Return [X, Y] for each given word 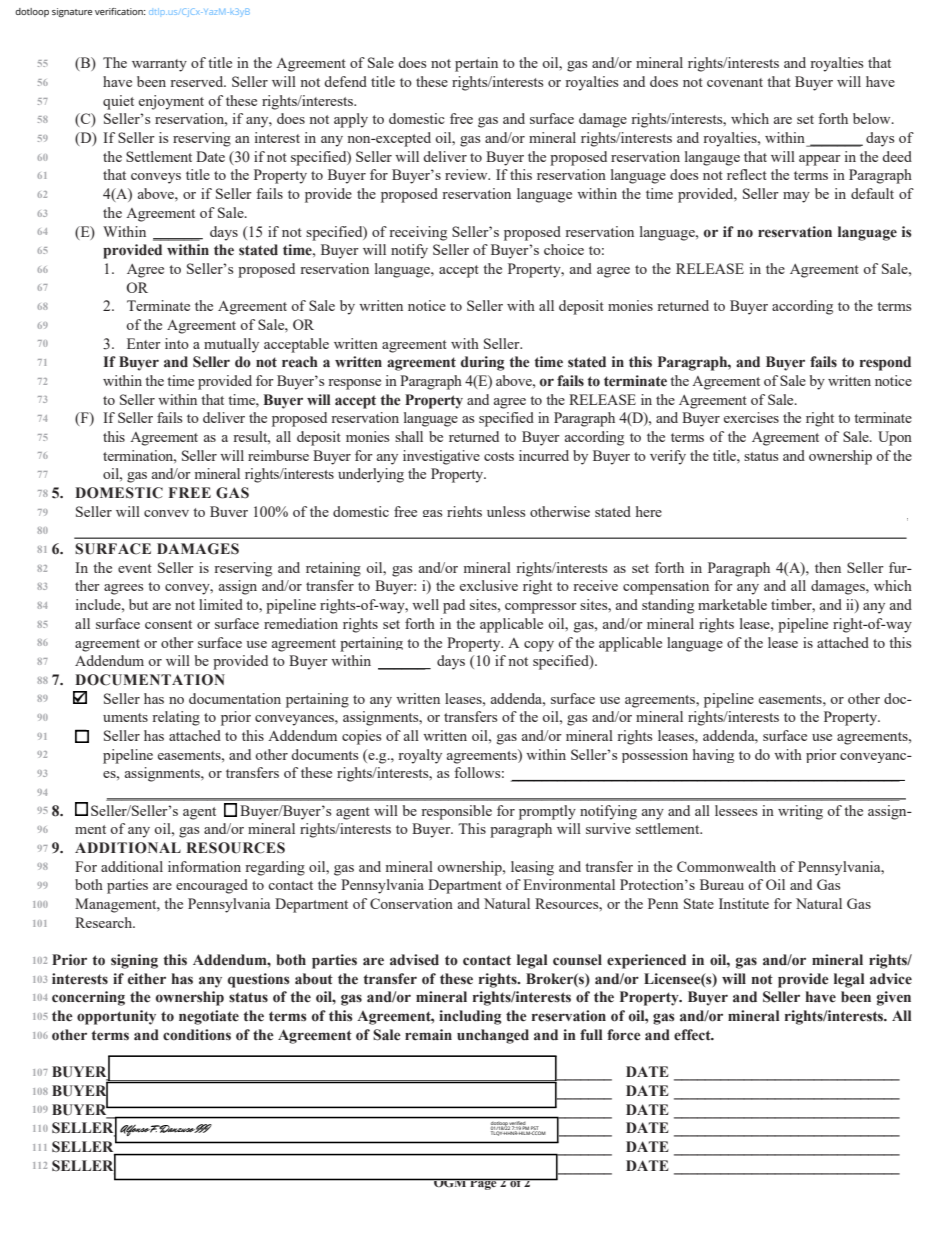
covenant [735, 82]
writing [800, 812]
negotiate [209, 1017]
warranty [159, 65]
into [177, 343]
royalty [420, 756]
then [828, 567]
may [796, 197]
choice [564, 249]
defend [345, 81]
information [204, 866]
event [135, 568]
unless [506, 511]
